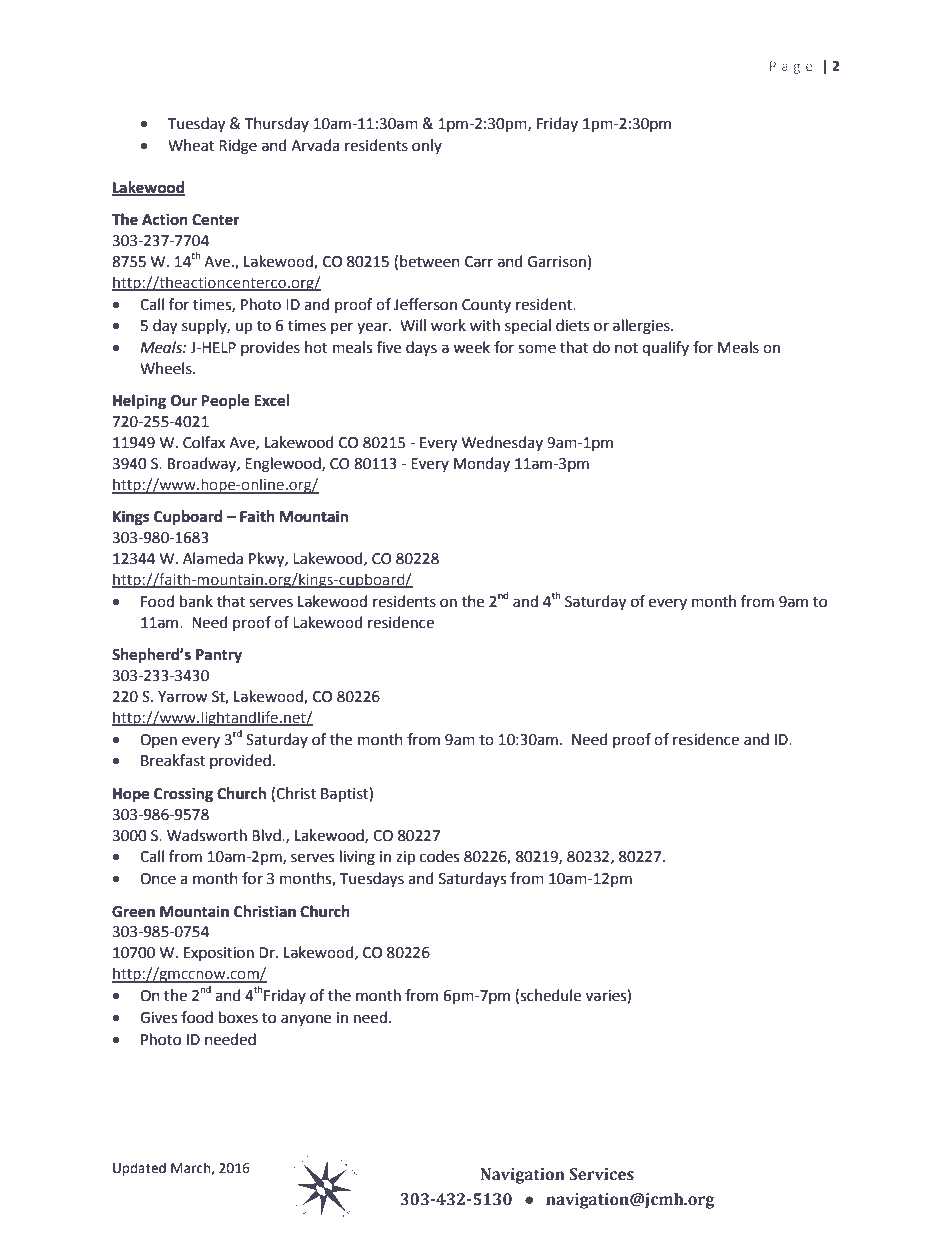 The width and height of the document is (952, 1233). What do you see at coordinates (306, 1020) in the document?
I see `anyone` at bounding box center [306, 1020].
